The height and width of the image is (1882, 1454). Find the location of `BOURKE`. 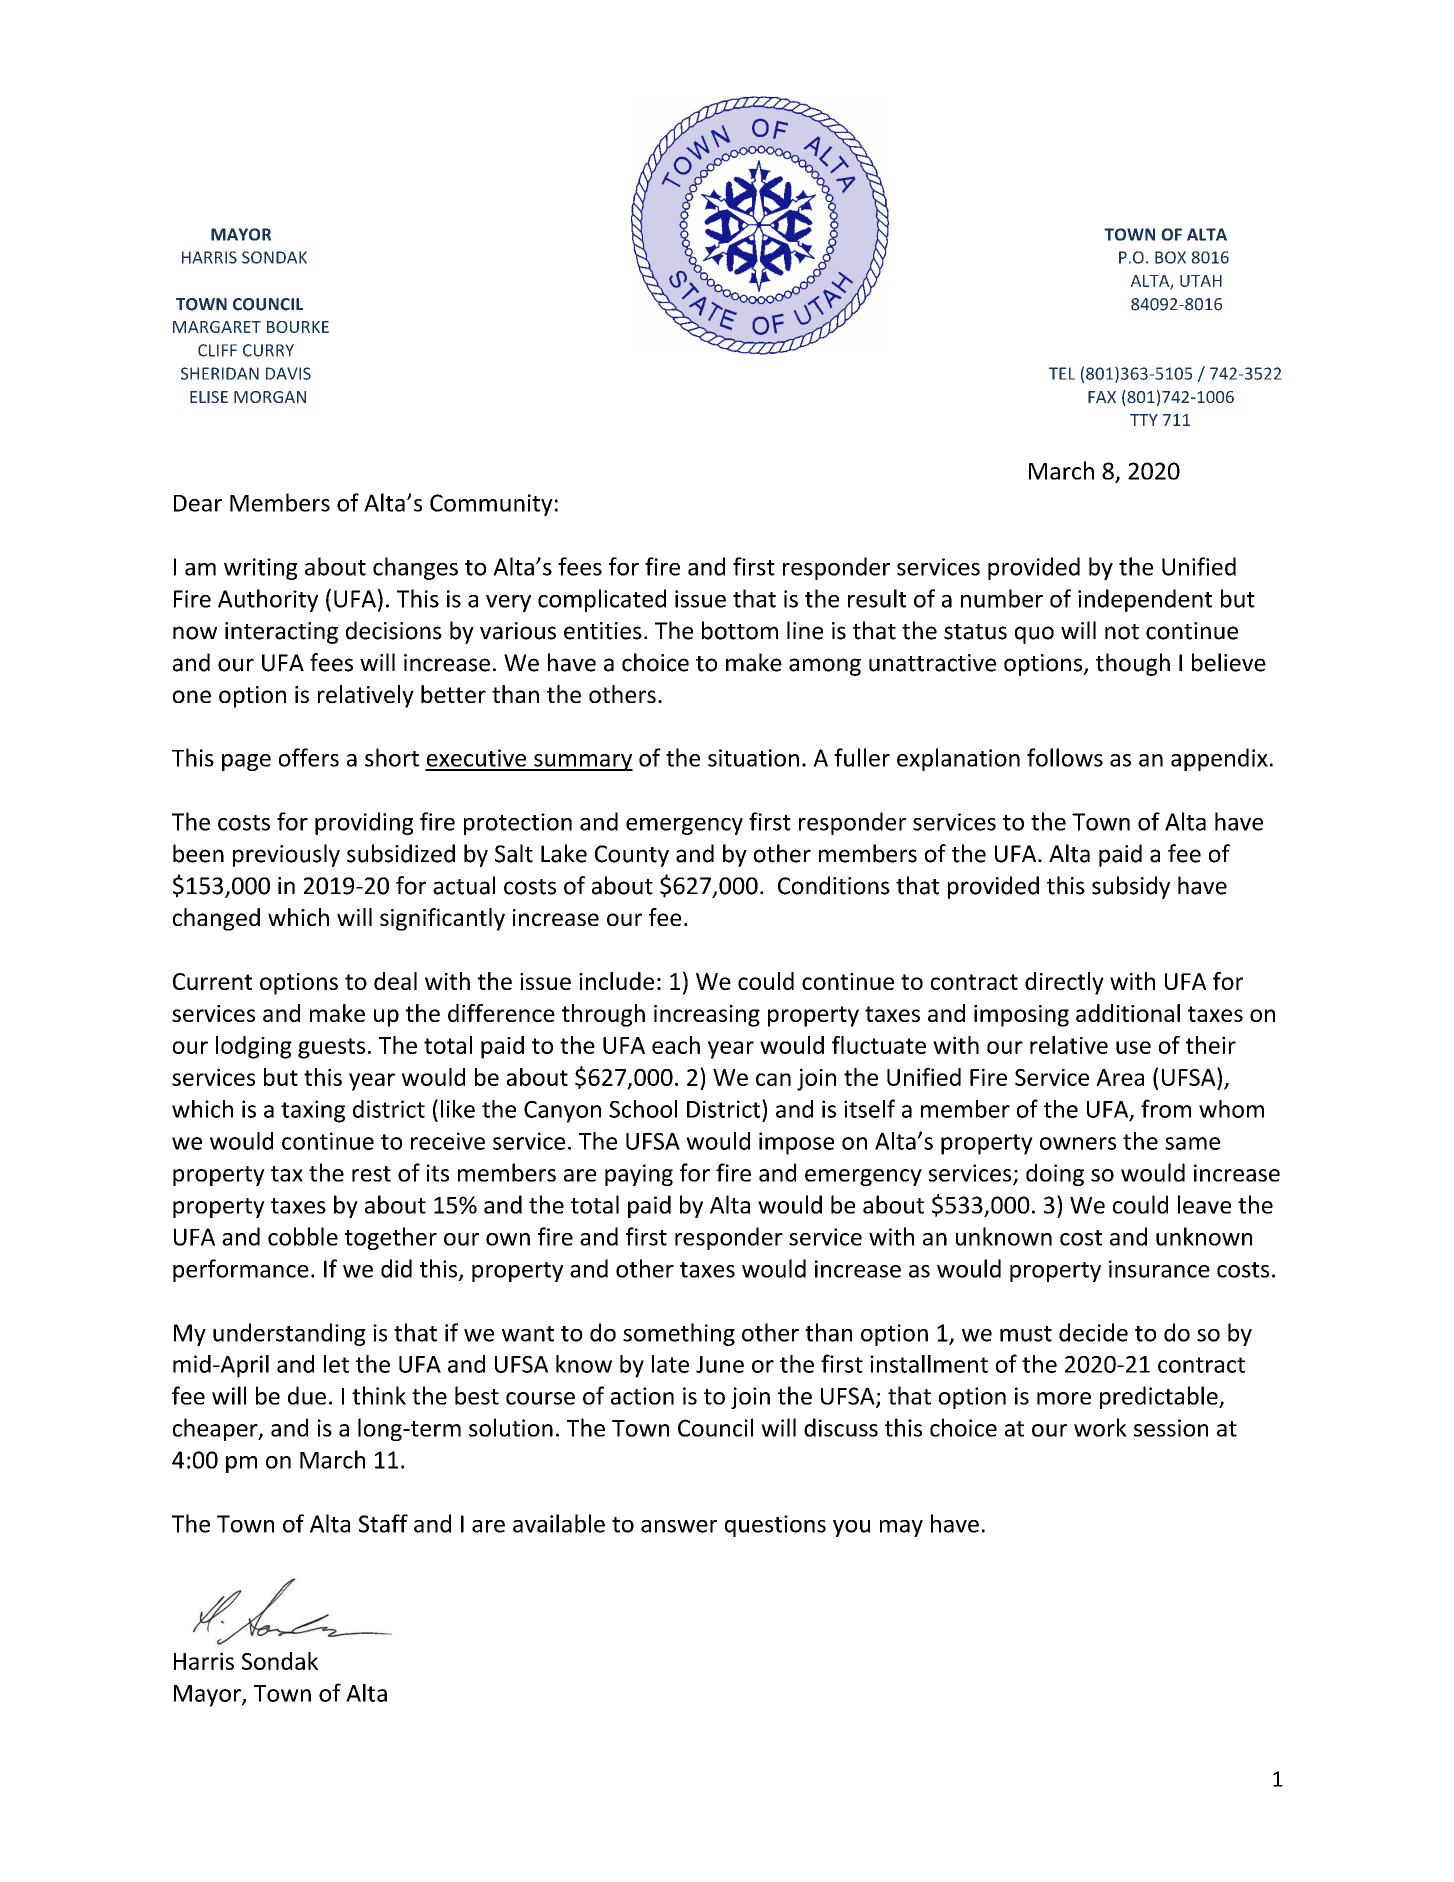

BOURKE is located at coordinates (298, 327).
